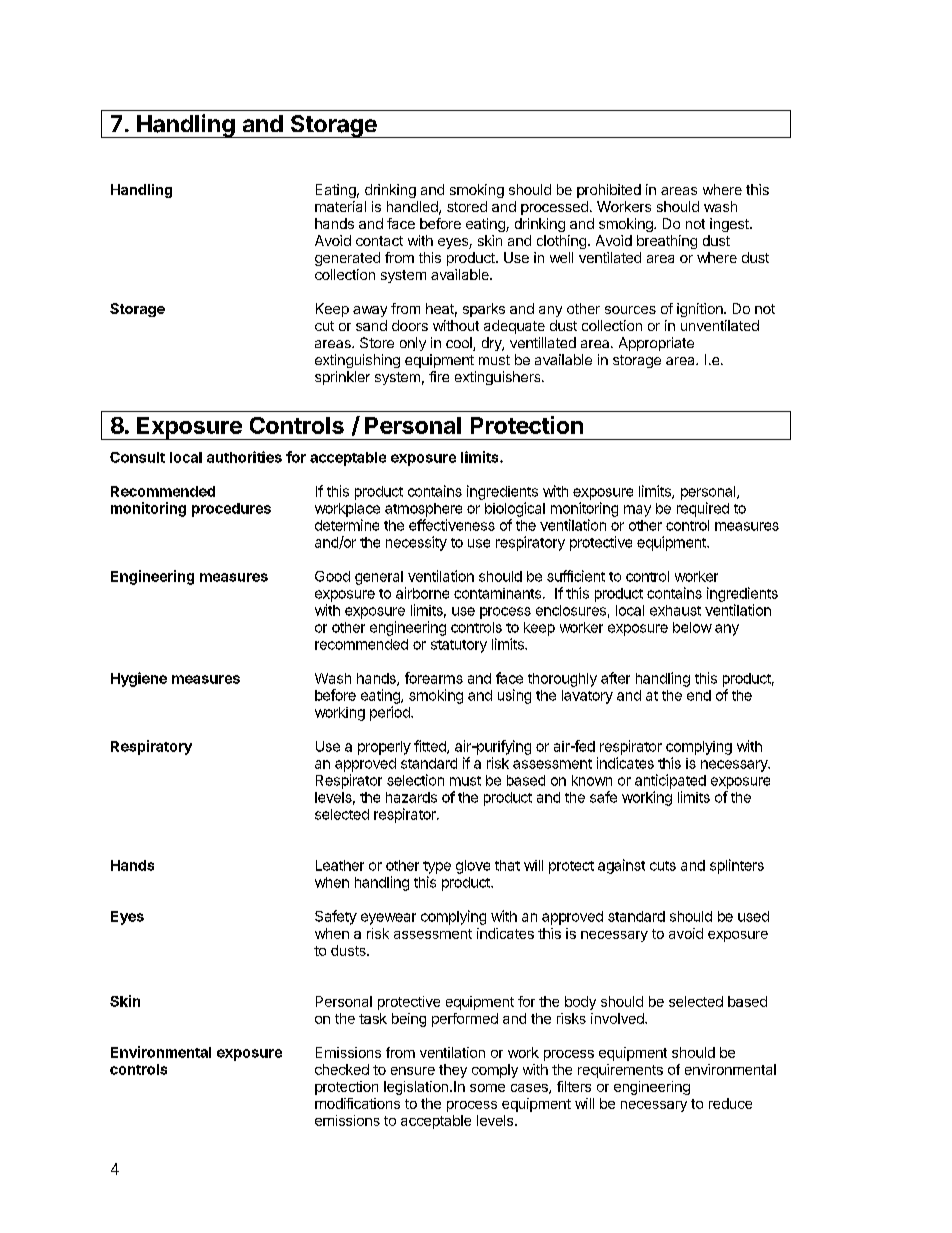 The width and height of the image is (952, 1233). I want to click on breathing, so click(667, 242).
